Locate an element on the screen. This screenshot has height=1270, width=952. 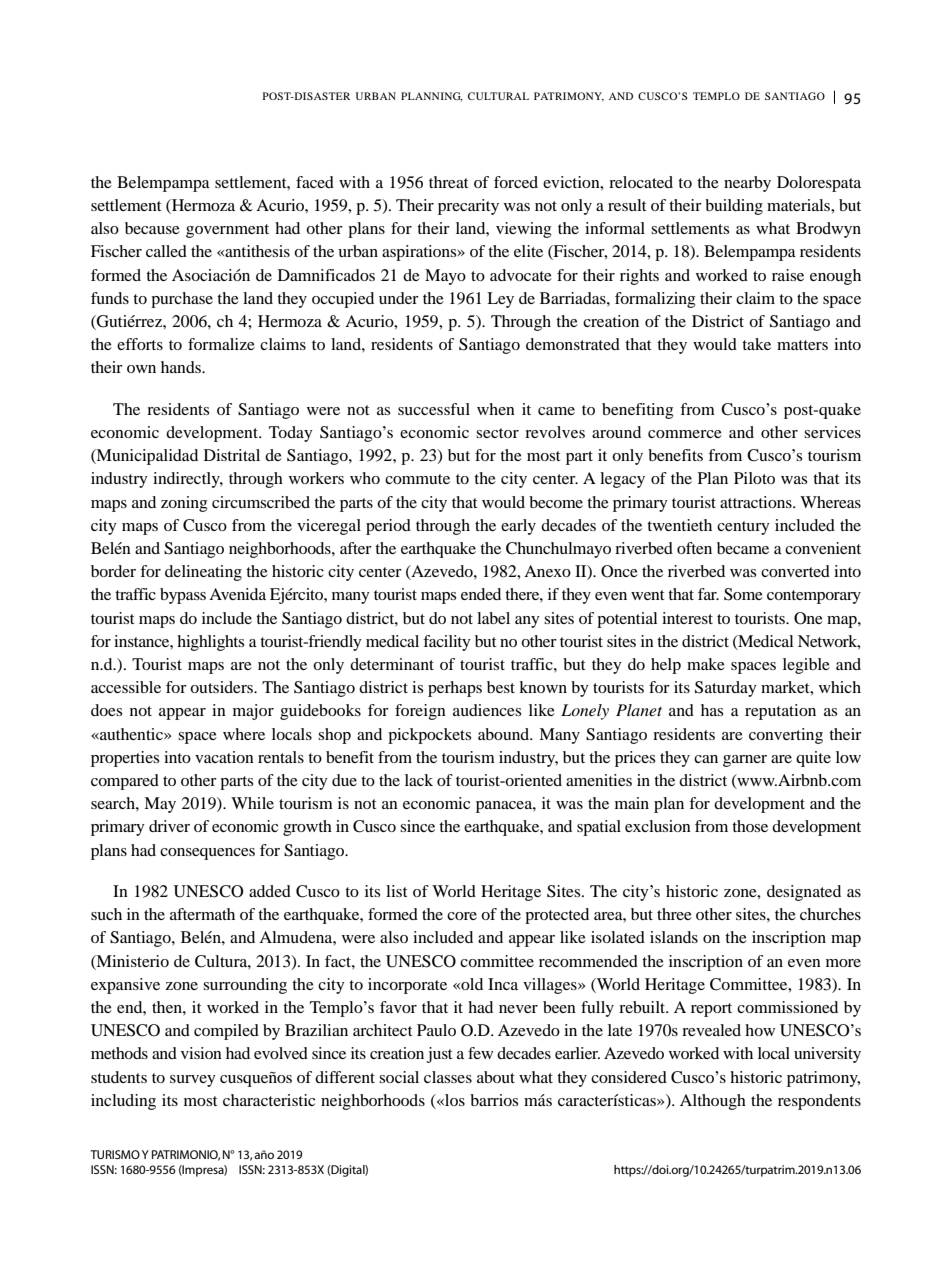
government is located at coordinates (227, 231).
